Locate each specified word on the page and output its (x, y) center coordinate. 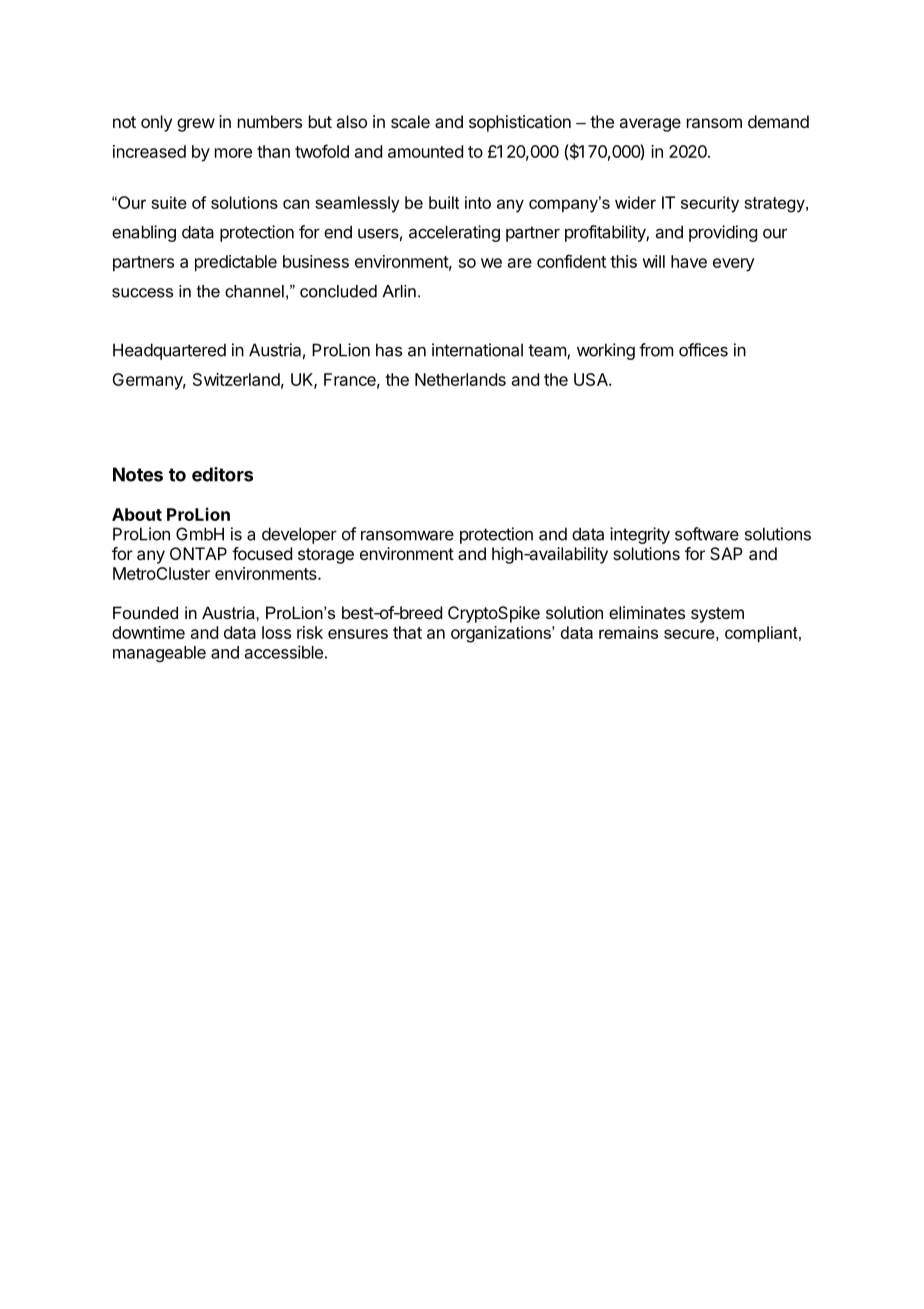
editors (222, 474)
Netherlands (460, 379)
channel (254, 291)
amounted (425, 151)
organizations (502, 634)
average (650, 125)
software (707, 534)
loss (276, 632)
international (477, 350)
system (717, 615)
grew (196, 125)
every (734, 265)
